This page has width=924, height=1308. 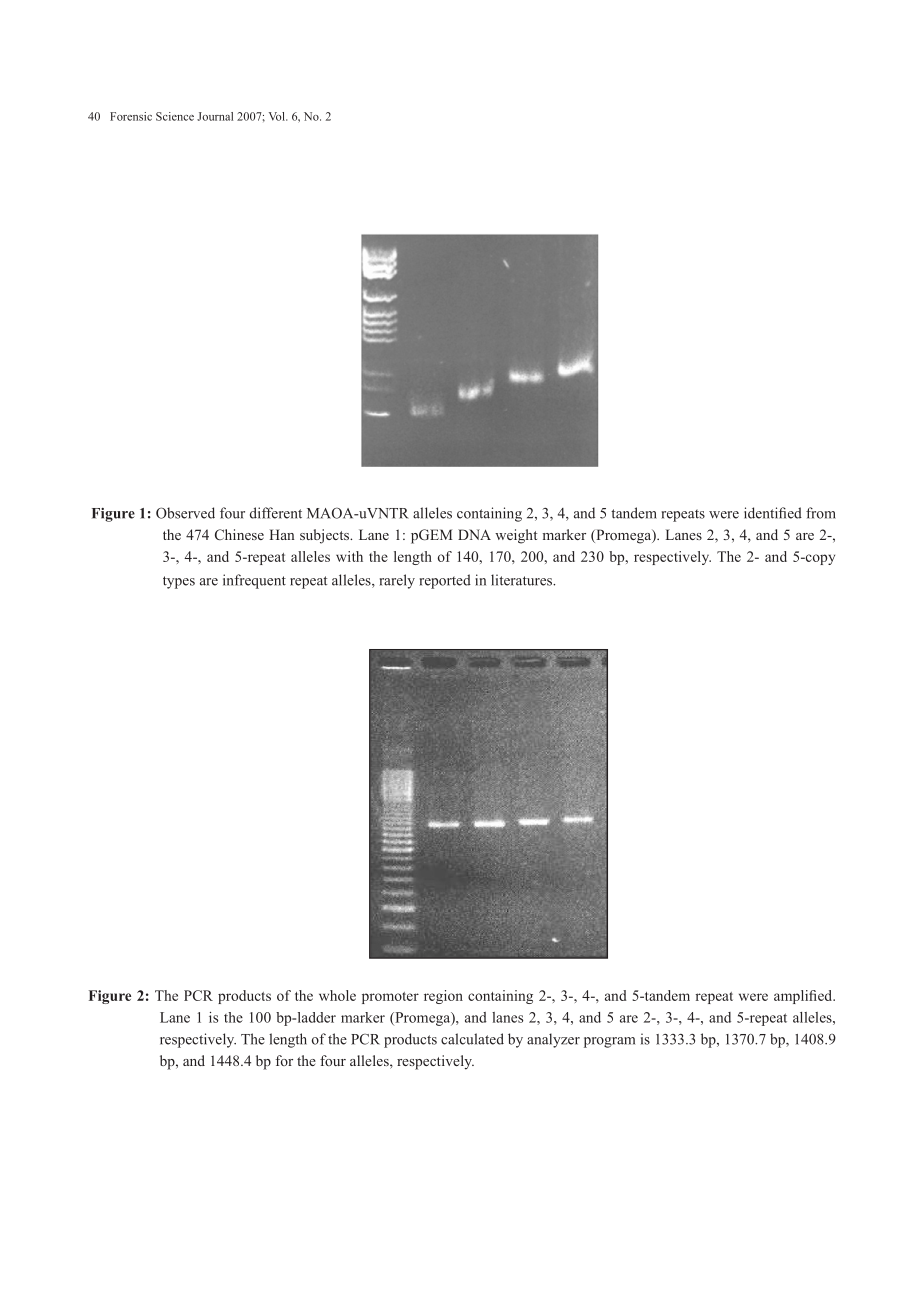 What do you see at coordinates (215, 116) in the page?
I see `Journal` at bounding box center [215, 116].
